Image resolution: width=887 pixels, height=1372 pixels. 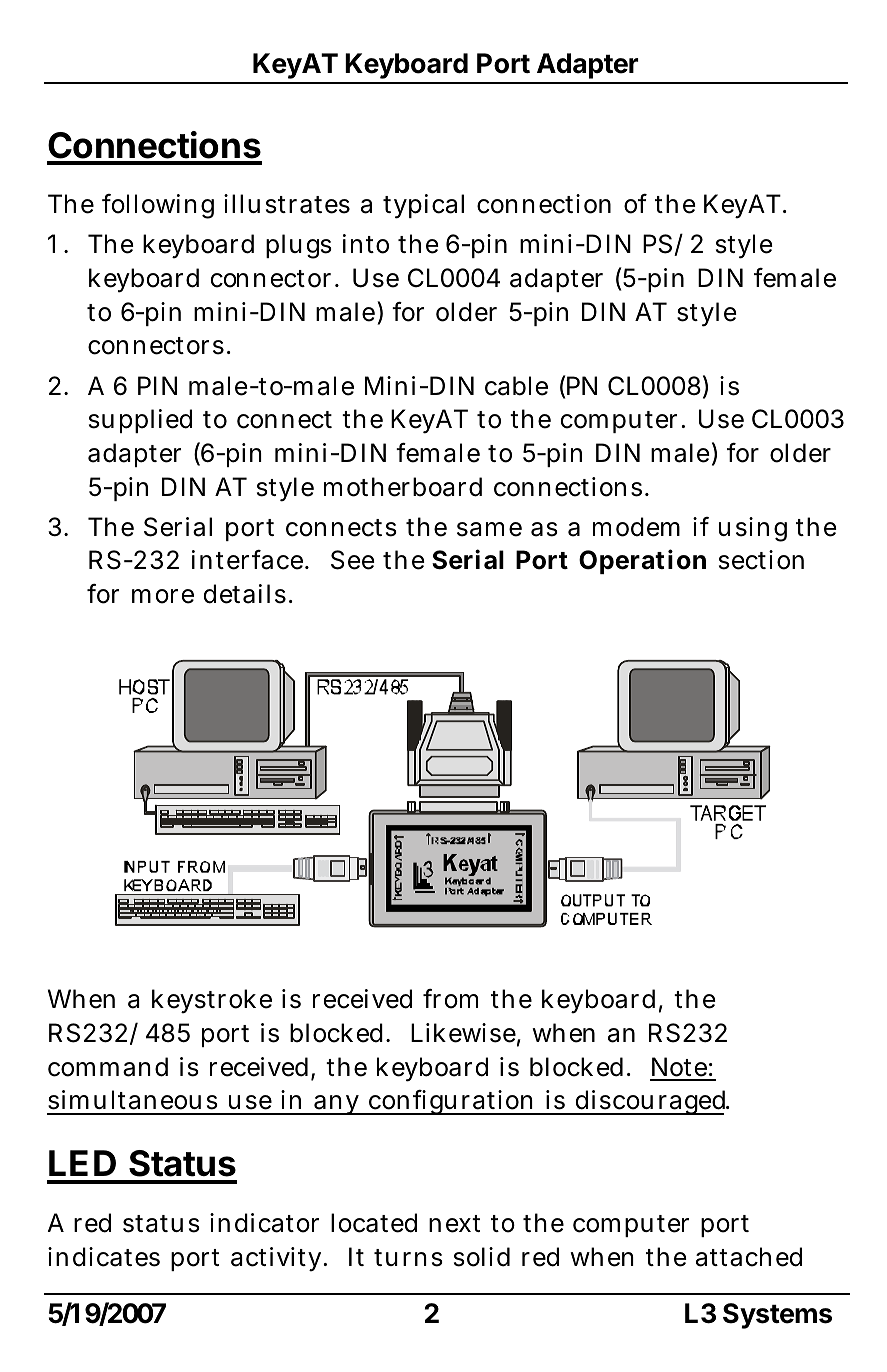 What do you see at coordinates (749, 1257) in the image?
I see `attached` at bounding box center [749, 1257].
